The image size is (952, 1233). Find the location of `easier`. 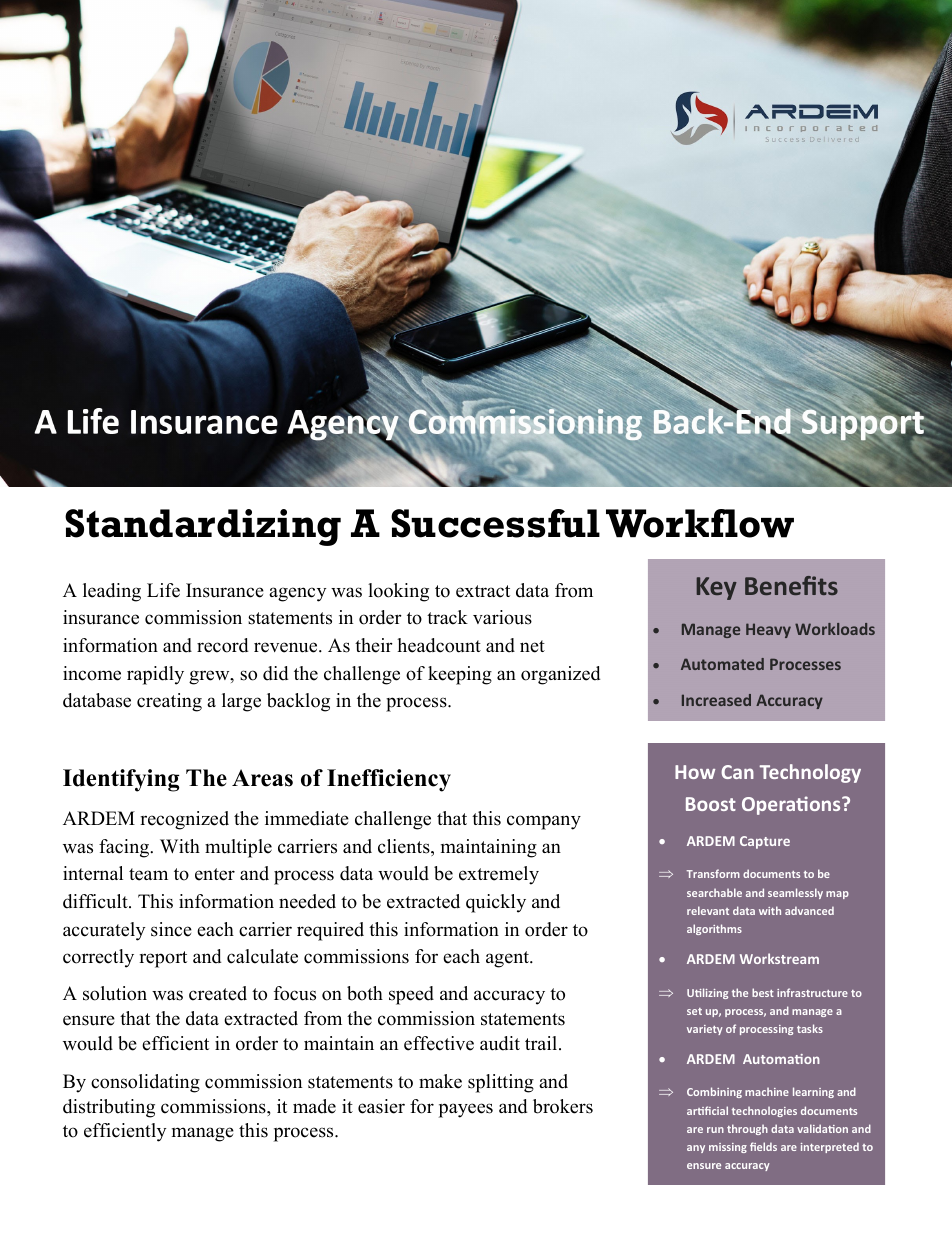

easier is located at coordinates (381, 1106).
